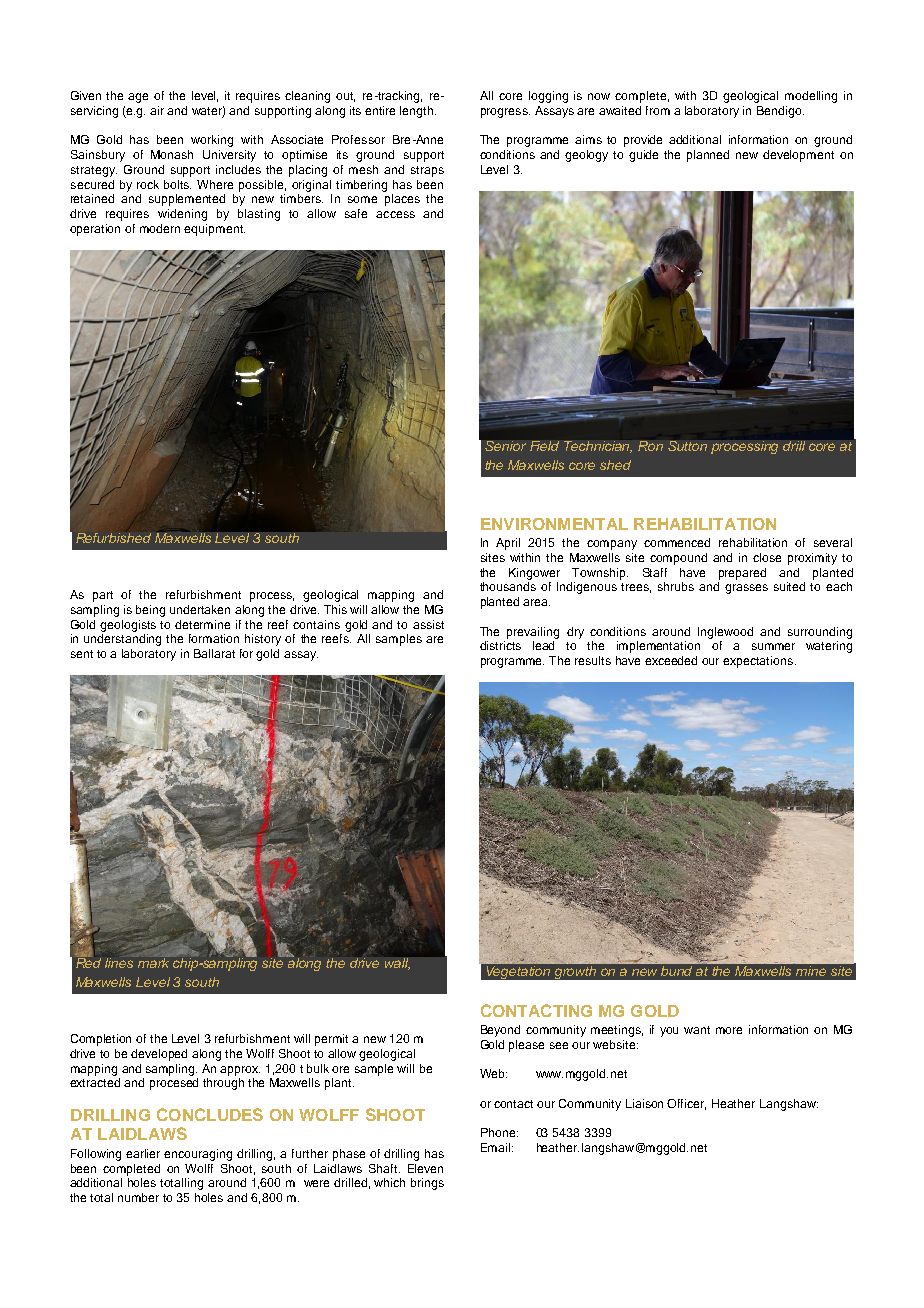  Describe the element at coordinates (397, 964) in the document. I see `wall` at that location.
